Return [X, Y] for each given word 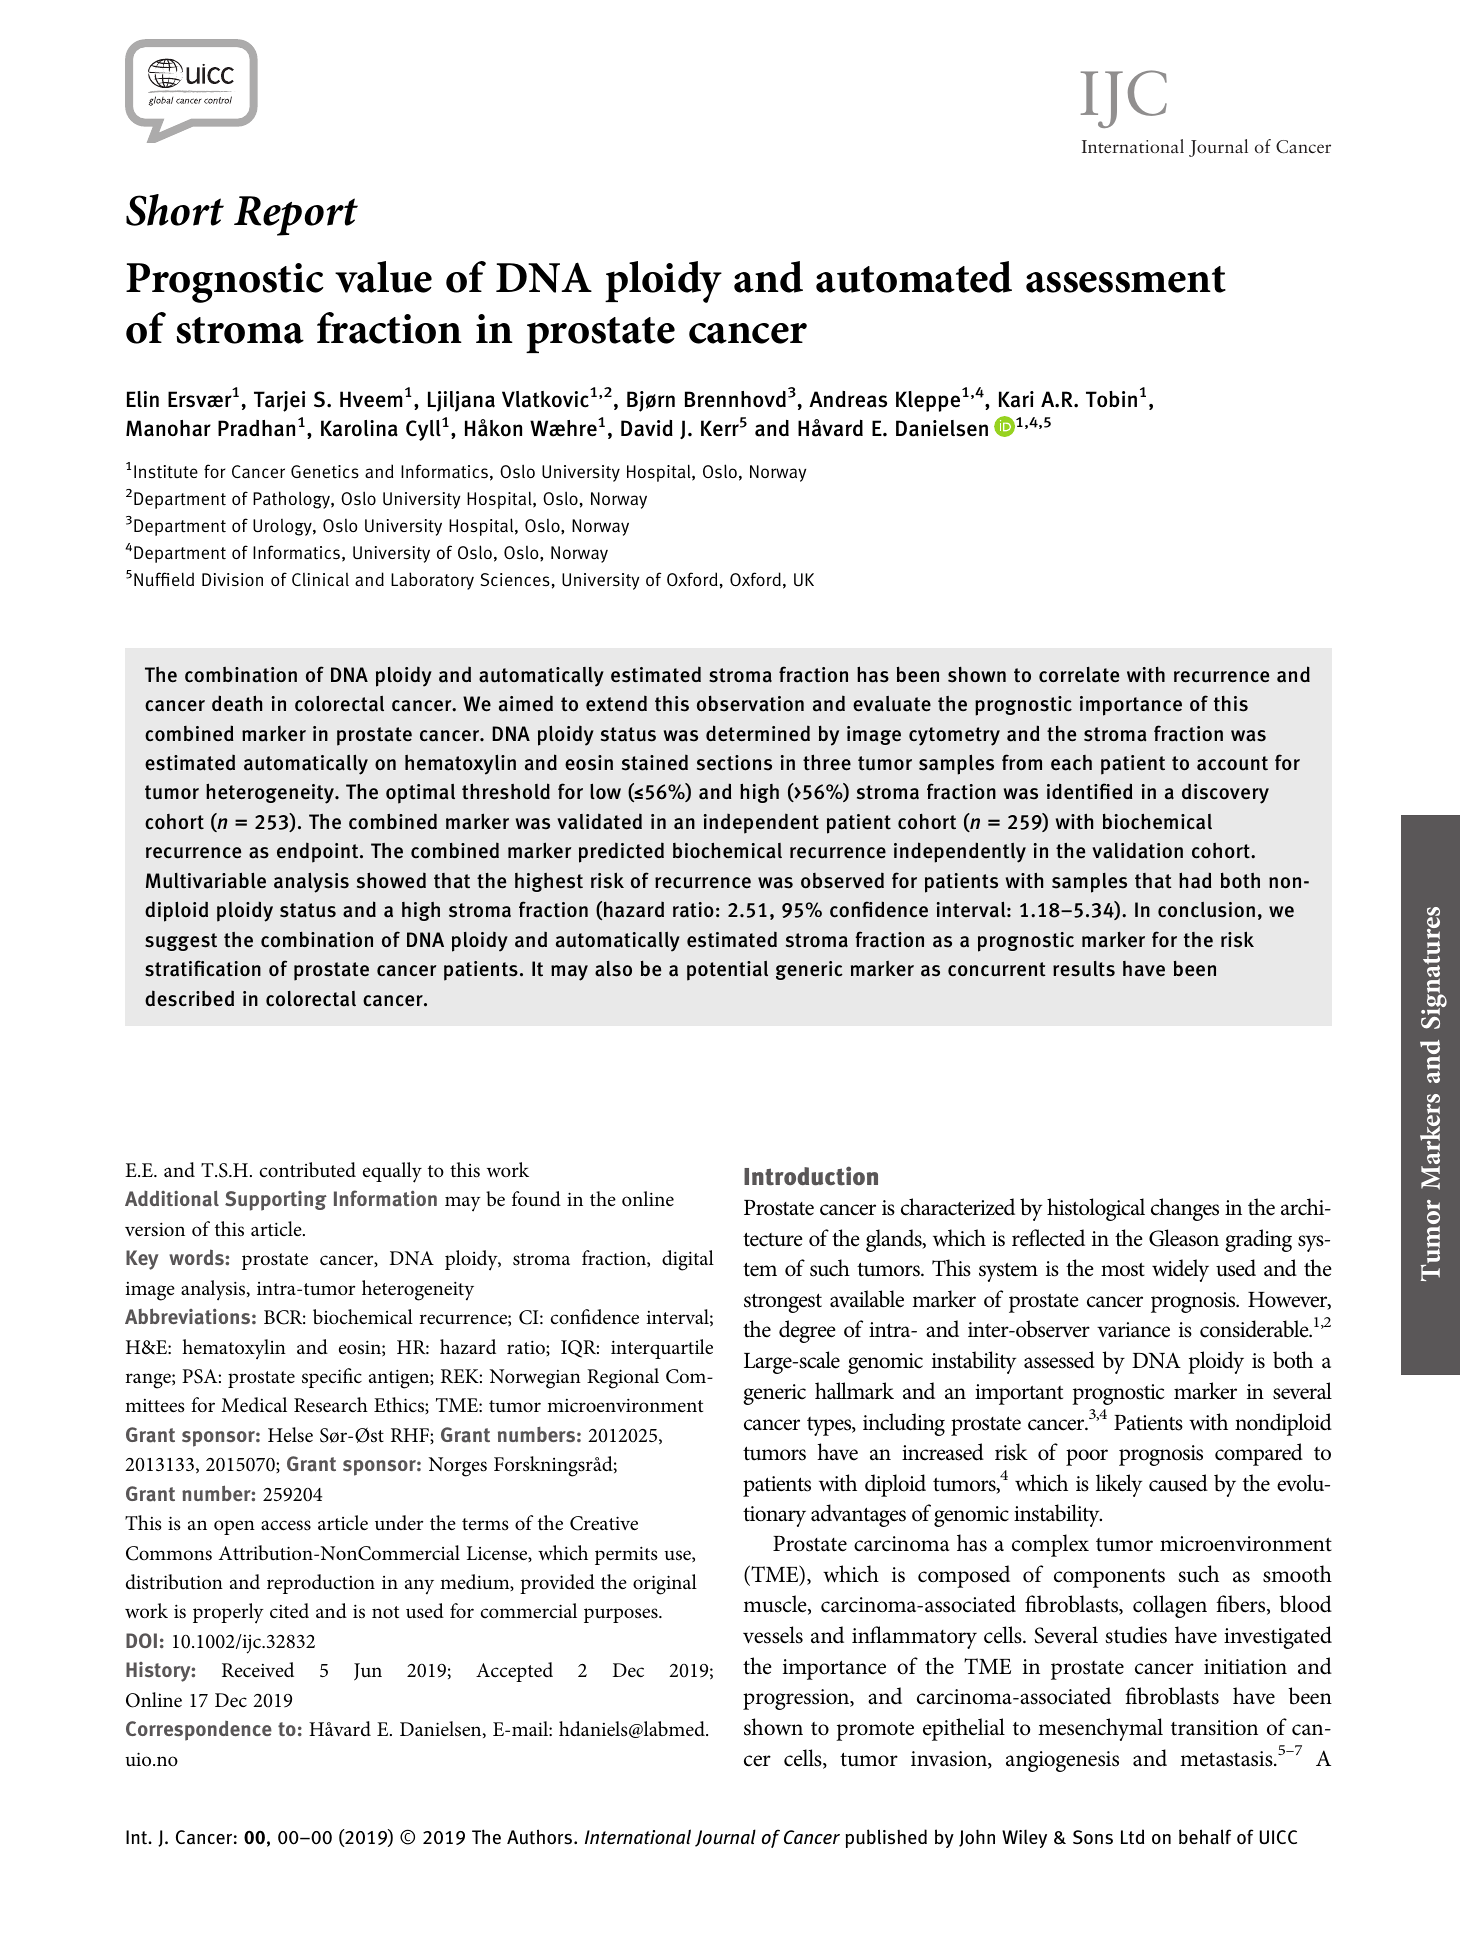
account [1232, 763]
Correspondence [199, 1731]
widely [1180, 1270]
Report [296, 216]
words [197, 1257]
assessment [1126, 279]
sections [734, 763]
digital [688, 1260]
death [237, 703]
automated [914, 277]
